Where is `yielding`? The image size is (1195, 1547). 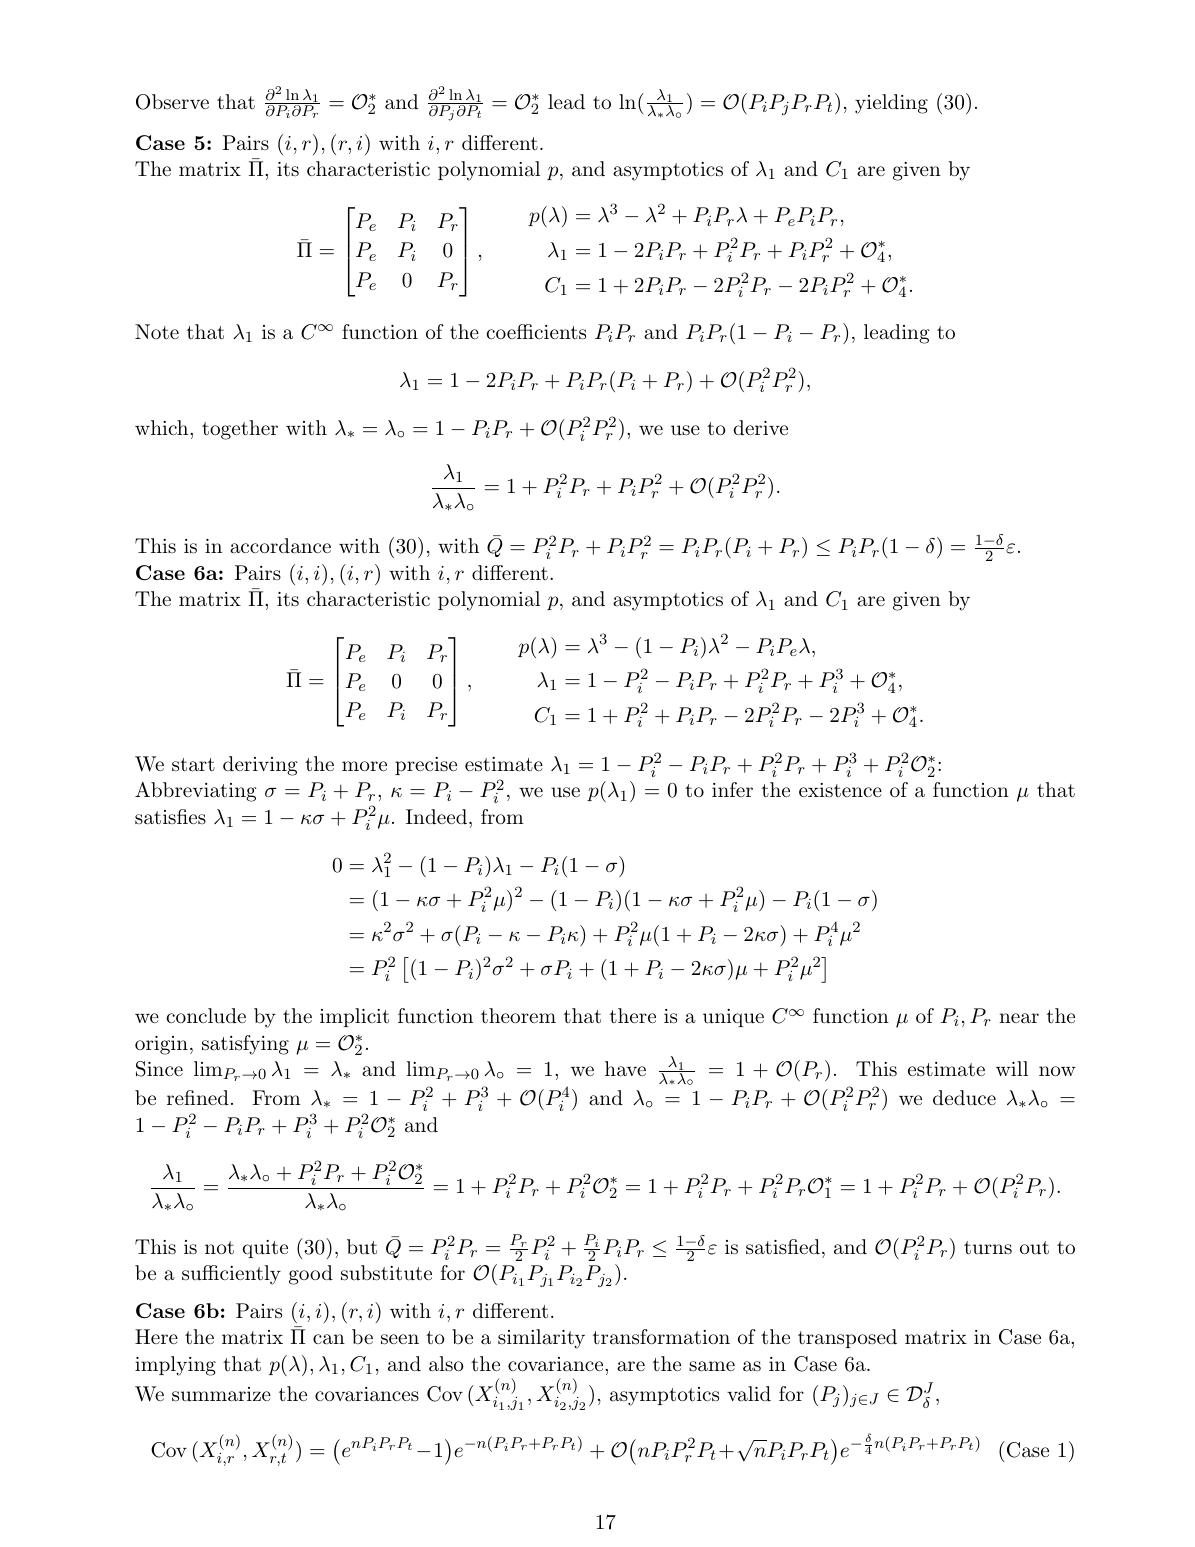 yielding is located at coordinates (891, 104).
